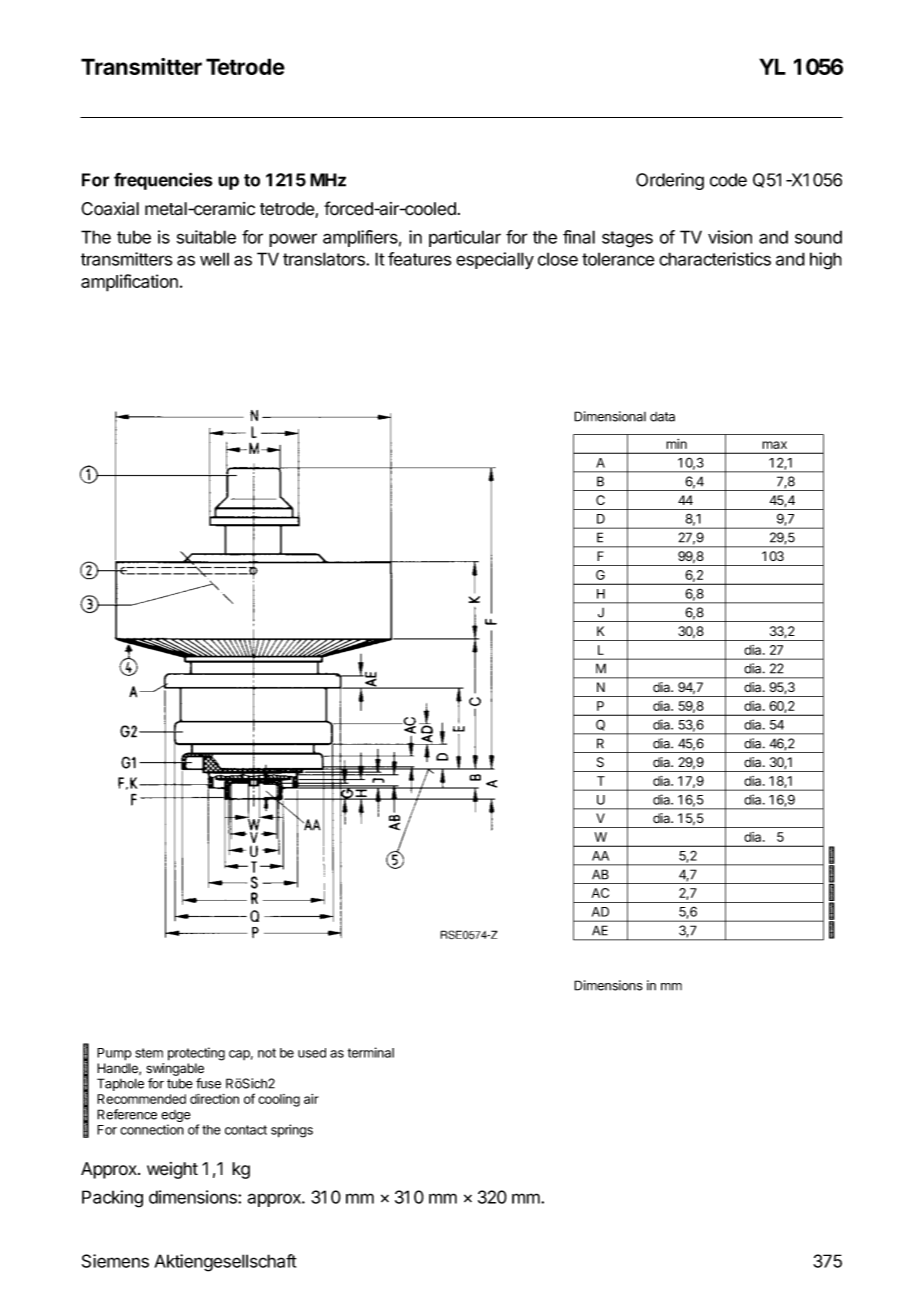  What do you see at coordinates (172, 1170) in the document?
I see `weight` at bounding box center [172, 1170].
